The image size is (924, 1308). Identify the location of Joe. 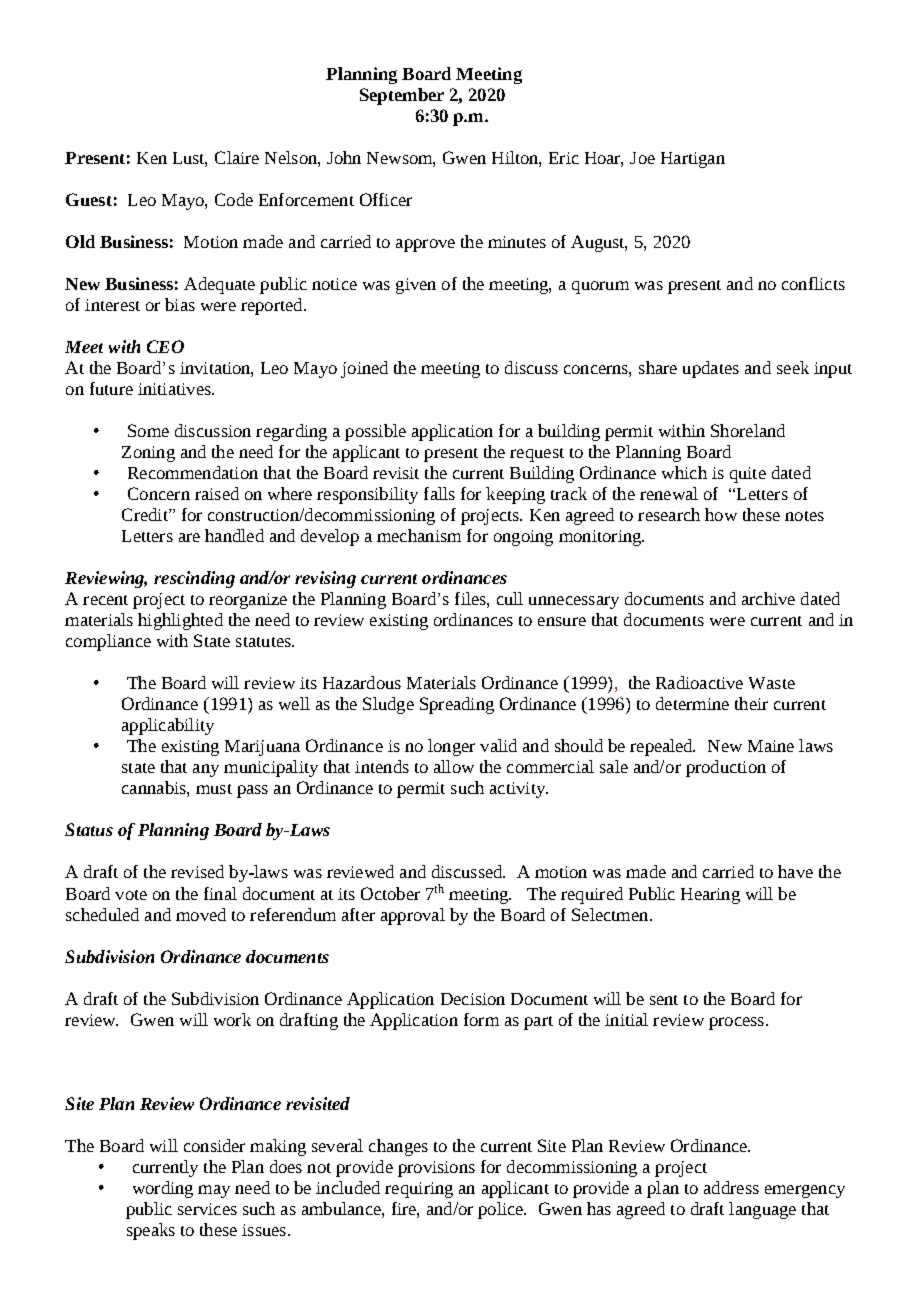
(642, 158).
